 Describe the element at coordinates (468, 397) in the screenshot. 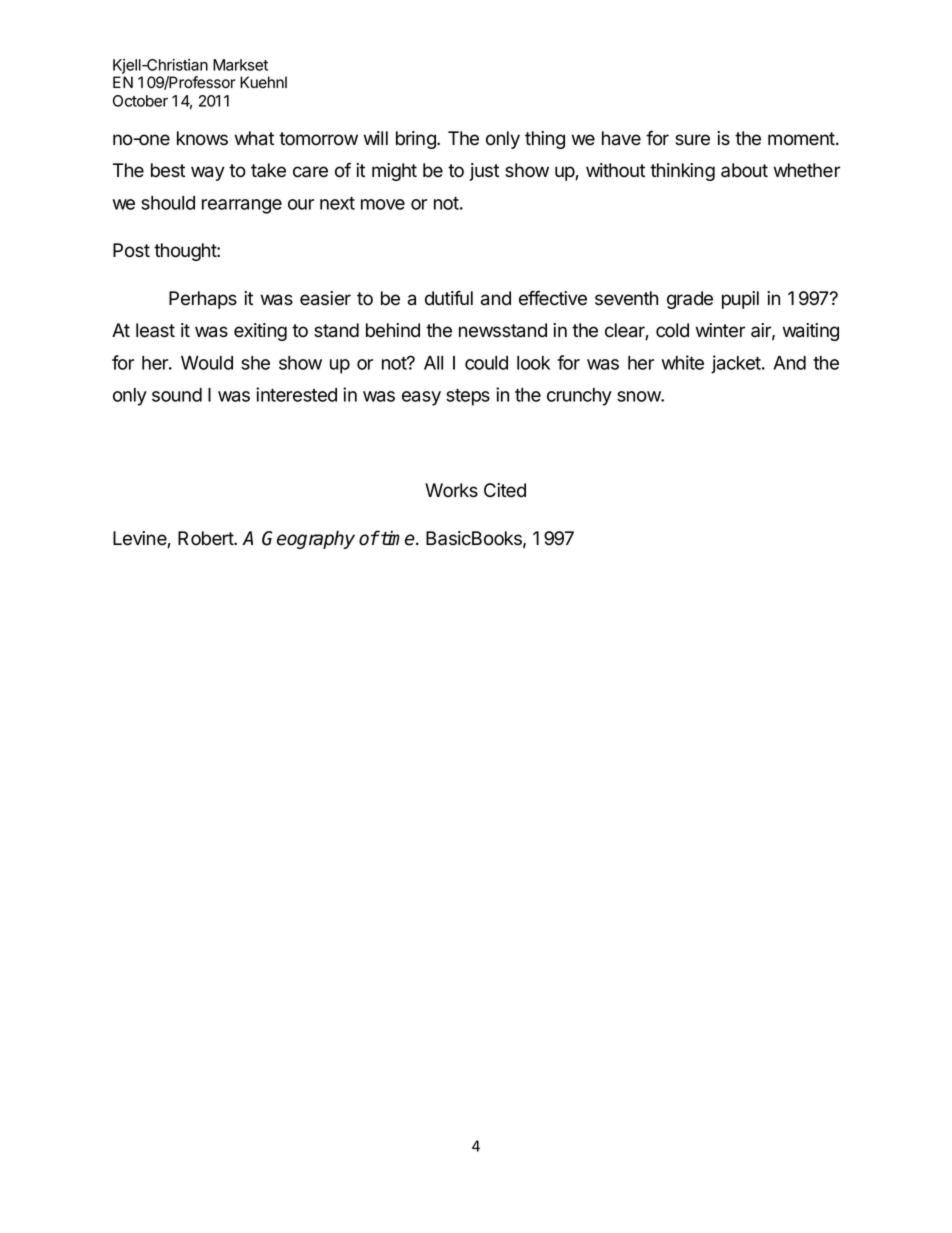

I see `steps` at that location.
